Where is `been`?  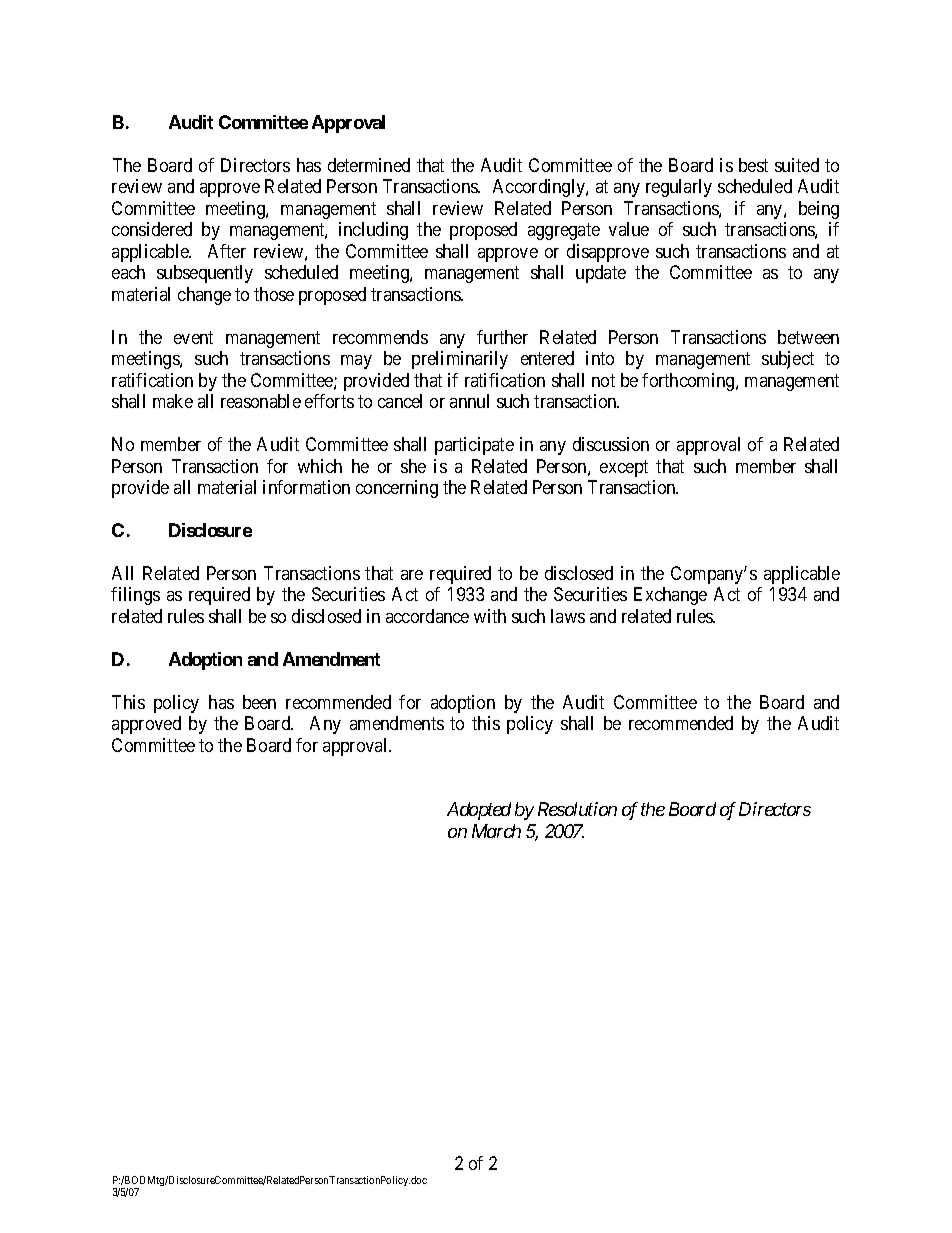
been is located at coordinates (259, 702).
